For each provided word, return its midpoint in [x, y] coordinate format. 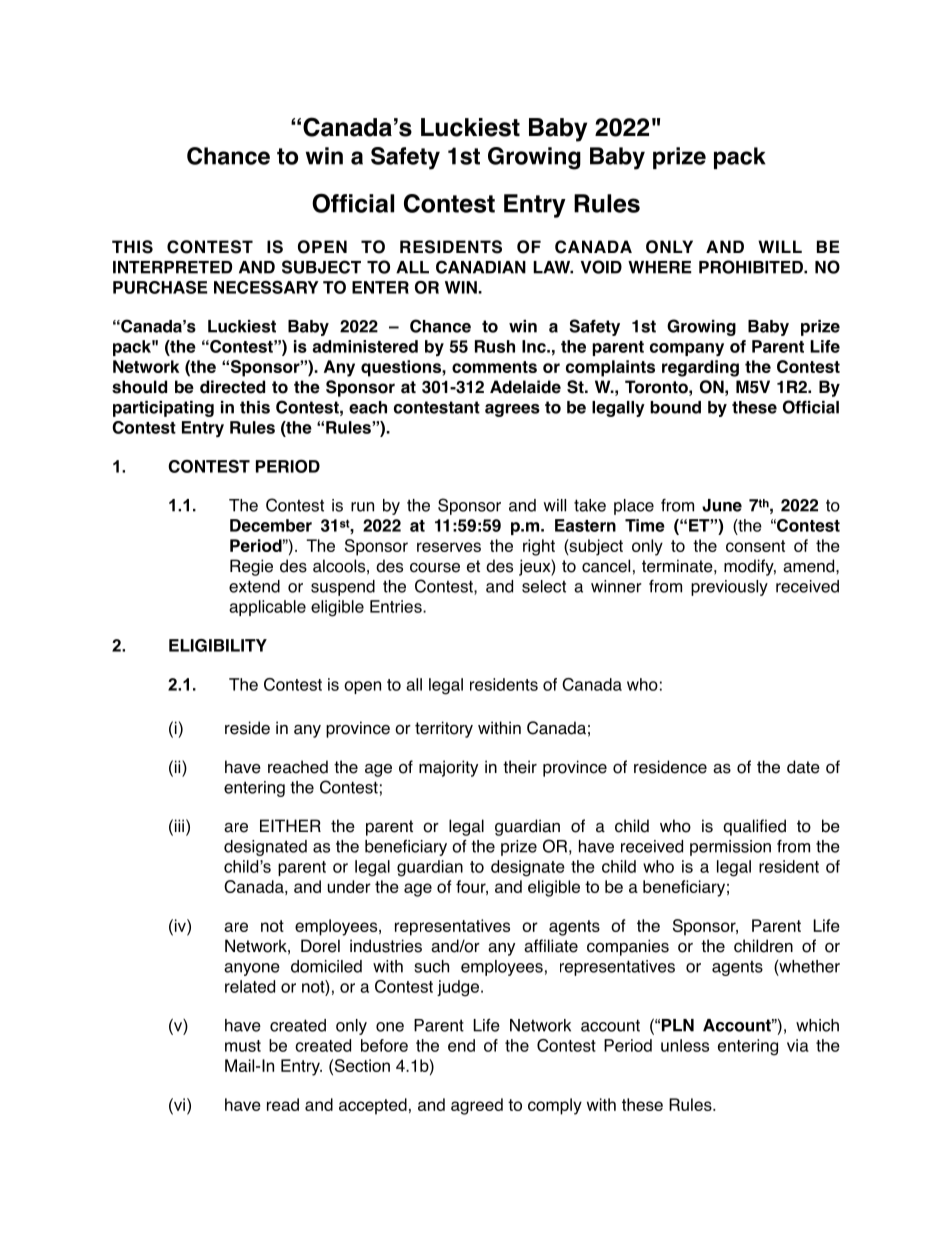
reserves [449, 547]
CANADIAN [481, 267]
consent [755, 546]
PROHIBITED [752, 267]
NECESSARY [266, 287]
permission [730, 848]
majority [448, 768]
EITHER [290, 825]
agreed [477, 1106]
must [243, 1046]
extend [254, 586]
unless [685, 1045]
